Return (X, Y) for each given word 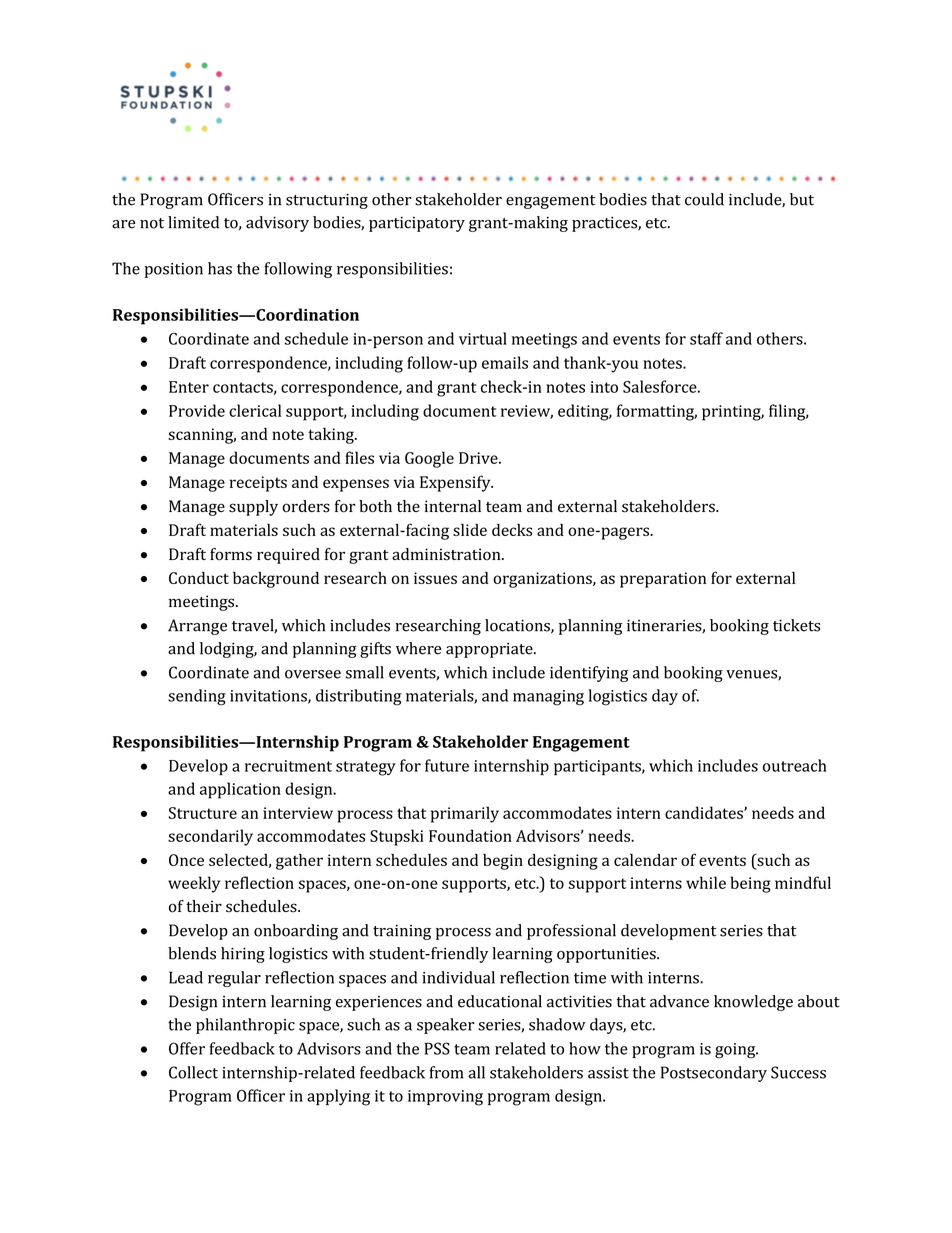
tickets (796, 625)
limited (193, 222)
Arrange (197, 627)
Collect (193, 1072)
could (704, 199)
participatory (417, 224)
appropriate (490, 650)
